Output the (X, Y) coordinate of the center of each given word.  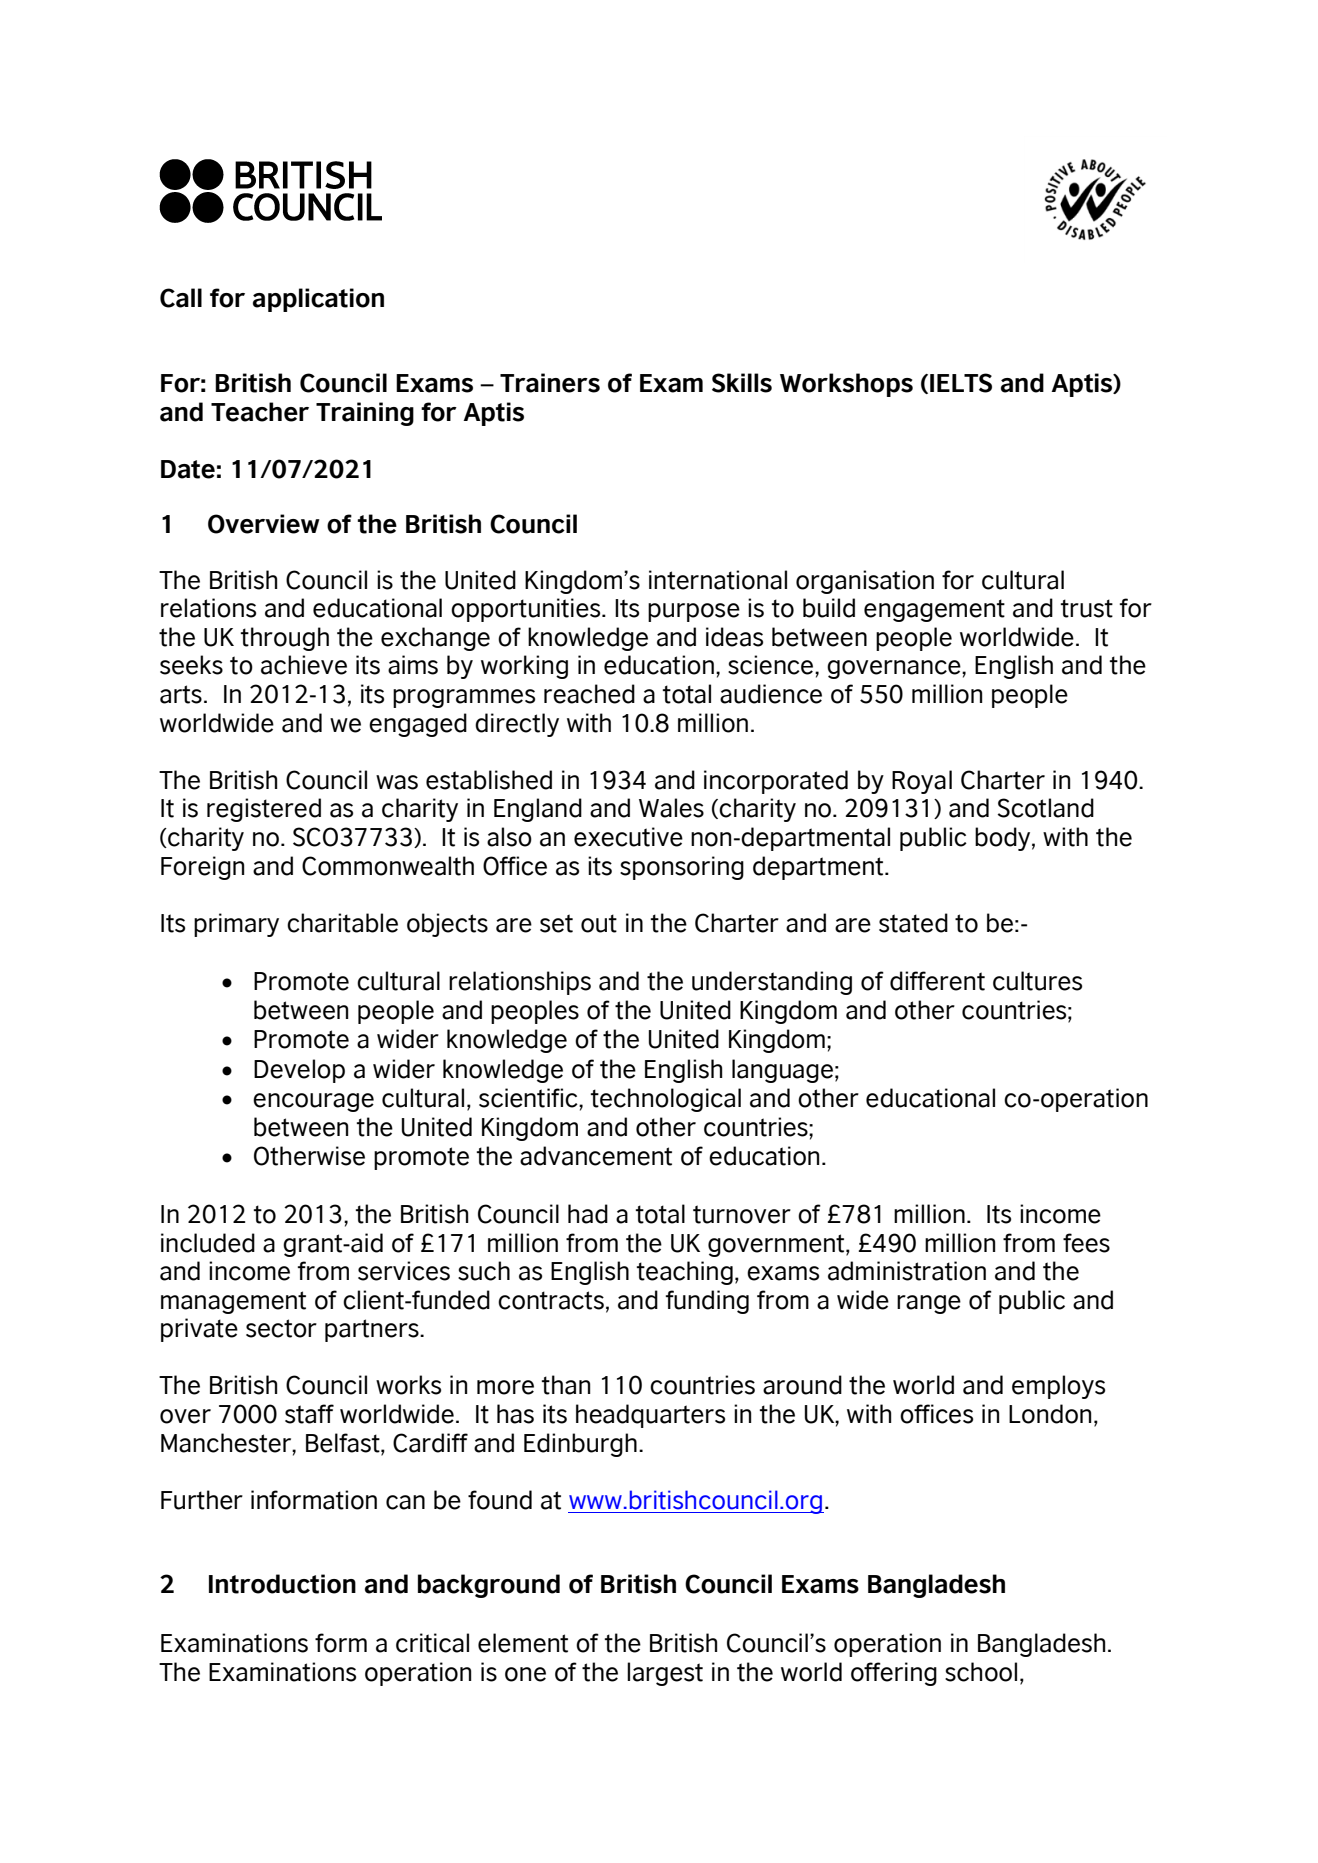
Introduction (282, 1584)
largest (665, 1674)
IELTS (961, 383)
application (318, 300)
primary (236, 925)
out (599, 923)
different (937, 981)
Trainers (550, 383)
